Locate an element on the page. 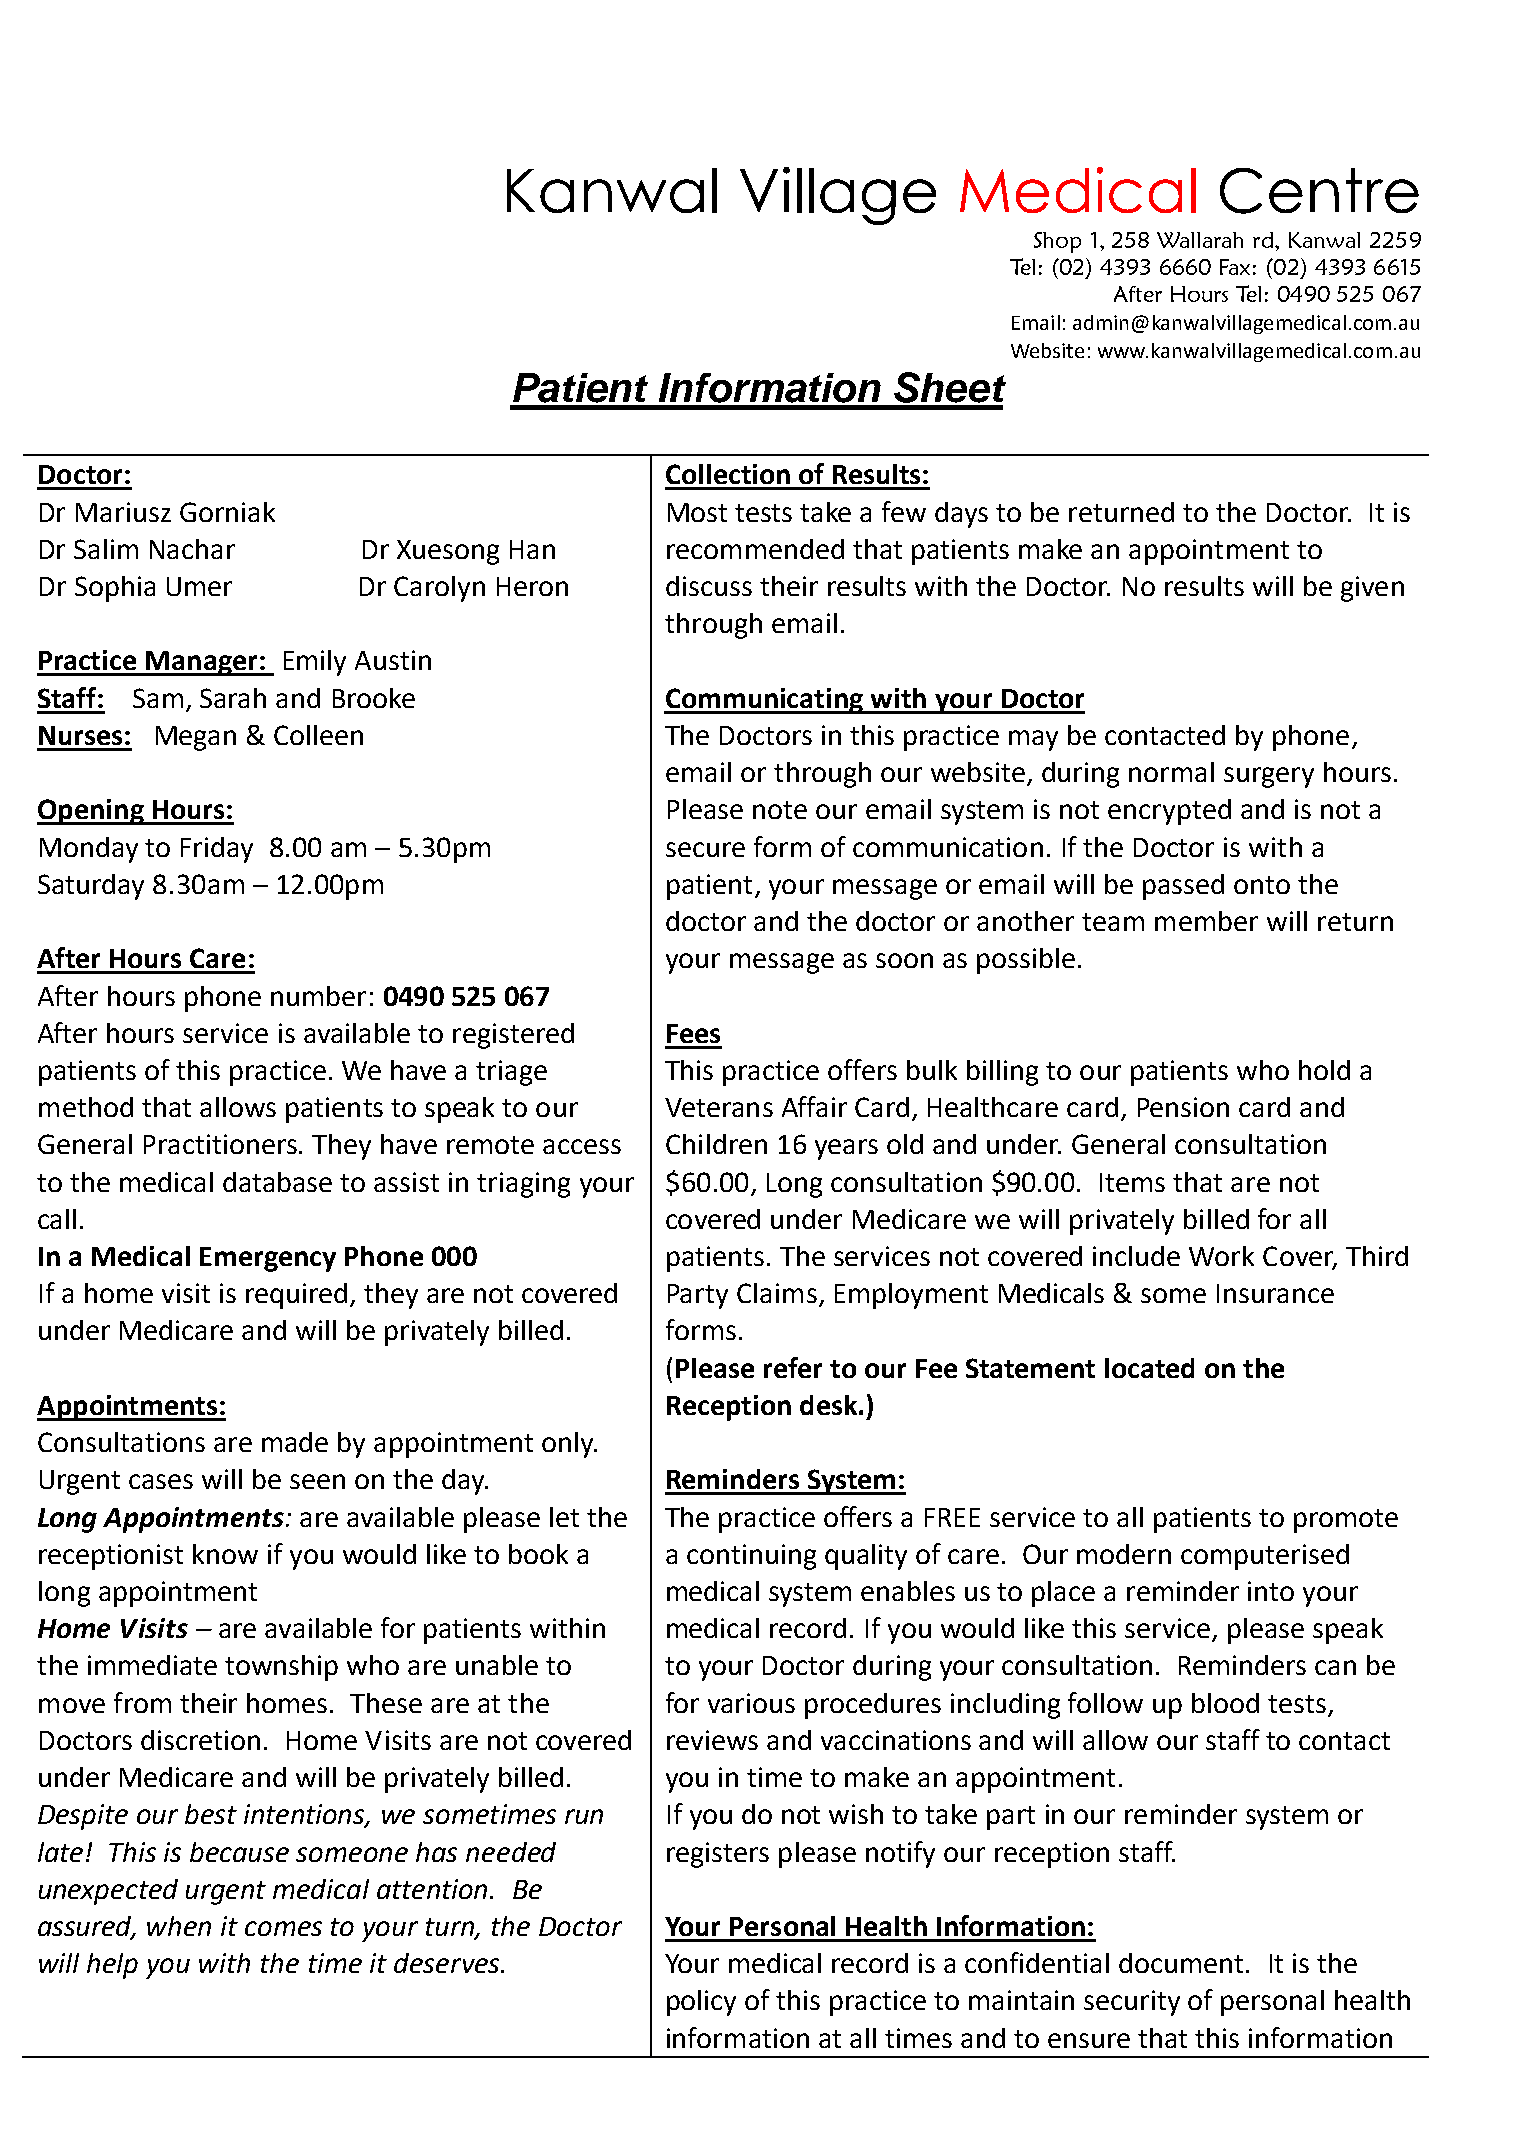  policy is located at coordinates (701, 2003).
